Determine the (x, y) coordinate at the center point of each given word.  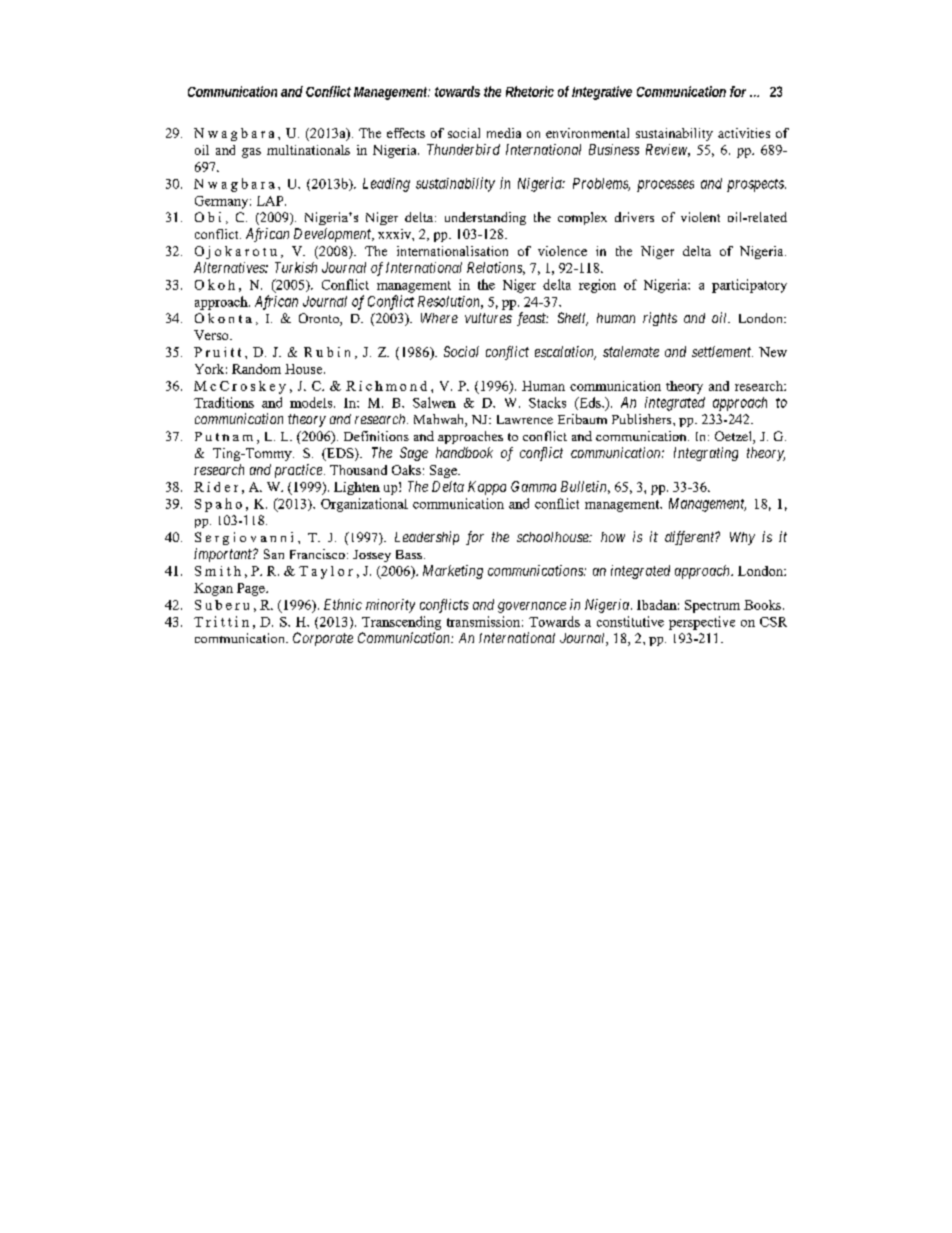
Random (256, 369)
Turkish (296, 267)
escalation (565, 353)
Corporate (323, 639)
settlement (722, 351)
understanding (485, 218)
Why (742, 538)
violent (700, 217)
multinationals (308, 150)
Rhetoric (530, 91)
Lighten (357, 488)
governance (532, 607)
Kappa (487, 488)
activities (744, 133)
